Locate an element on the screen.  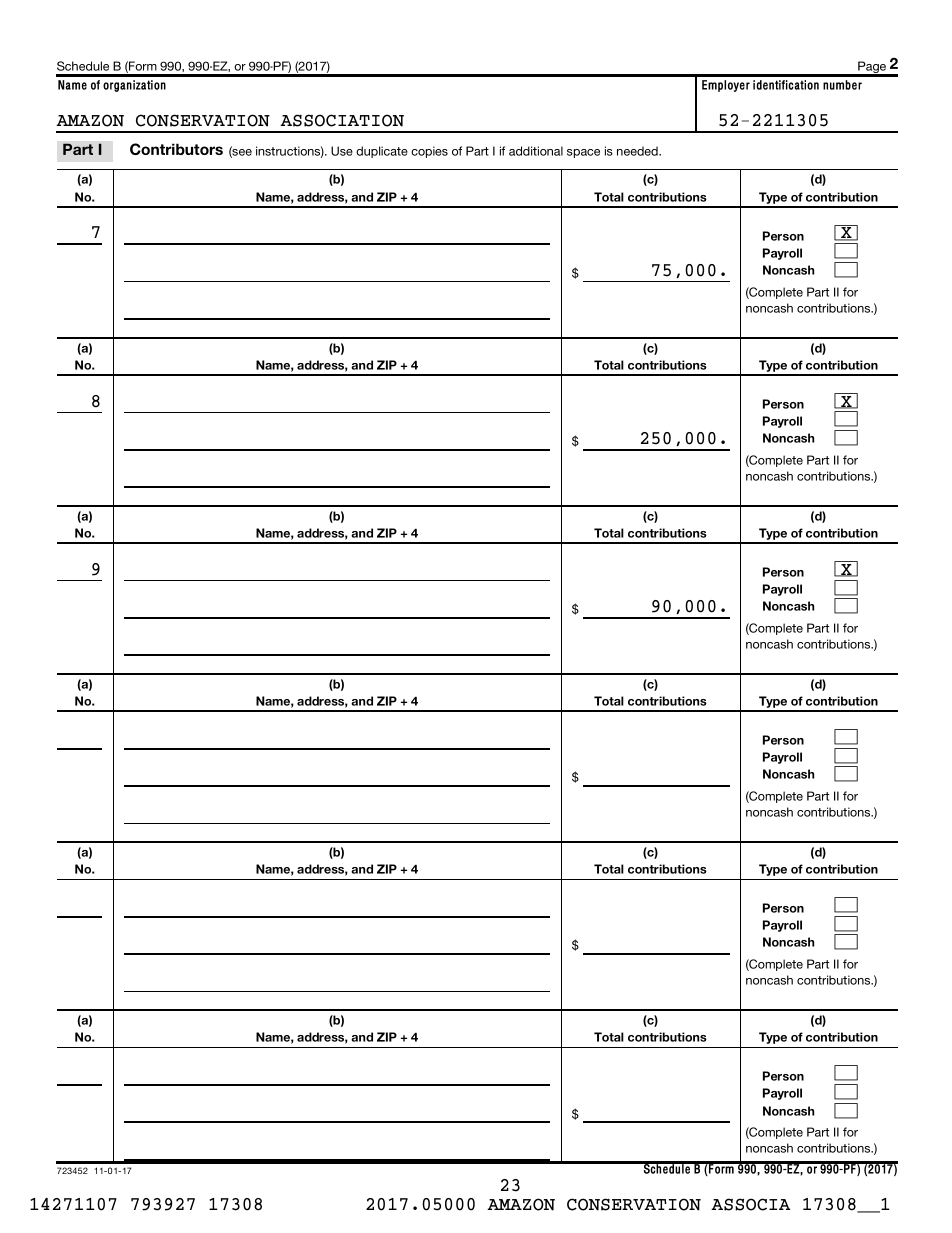
needed is located at coordinates (638, 151).
